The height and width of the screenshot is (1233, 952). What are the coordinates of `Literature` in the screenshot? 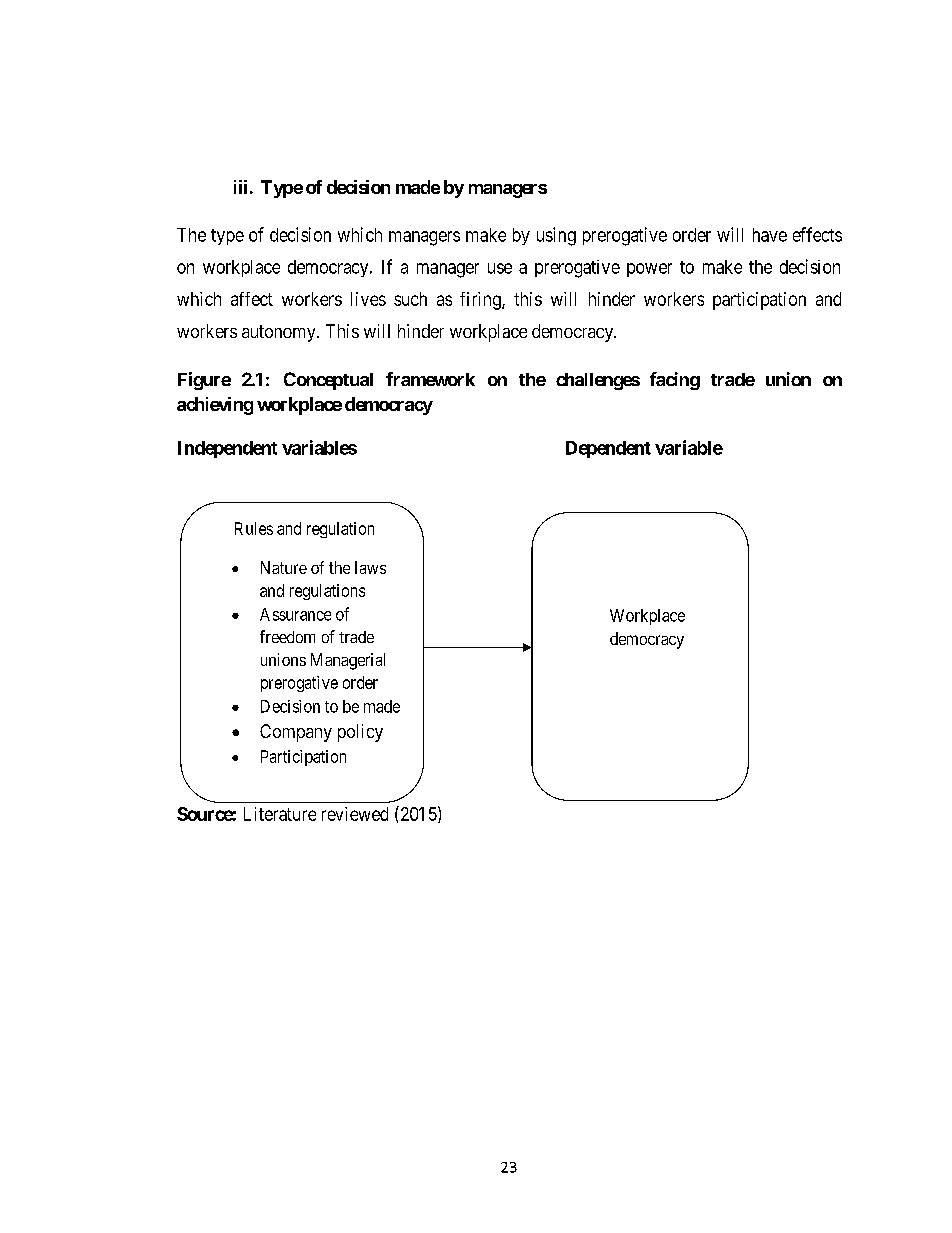 It's located at (280, 814).
